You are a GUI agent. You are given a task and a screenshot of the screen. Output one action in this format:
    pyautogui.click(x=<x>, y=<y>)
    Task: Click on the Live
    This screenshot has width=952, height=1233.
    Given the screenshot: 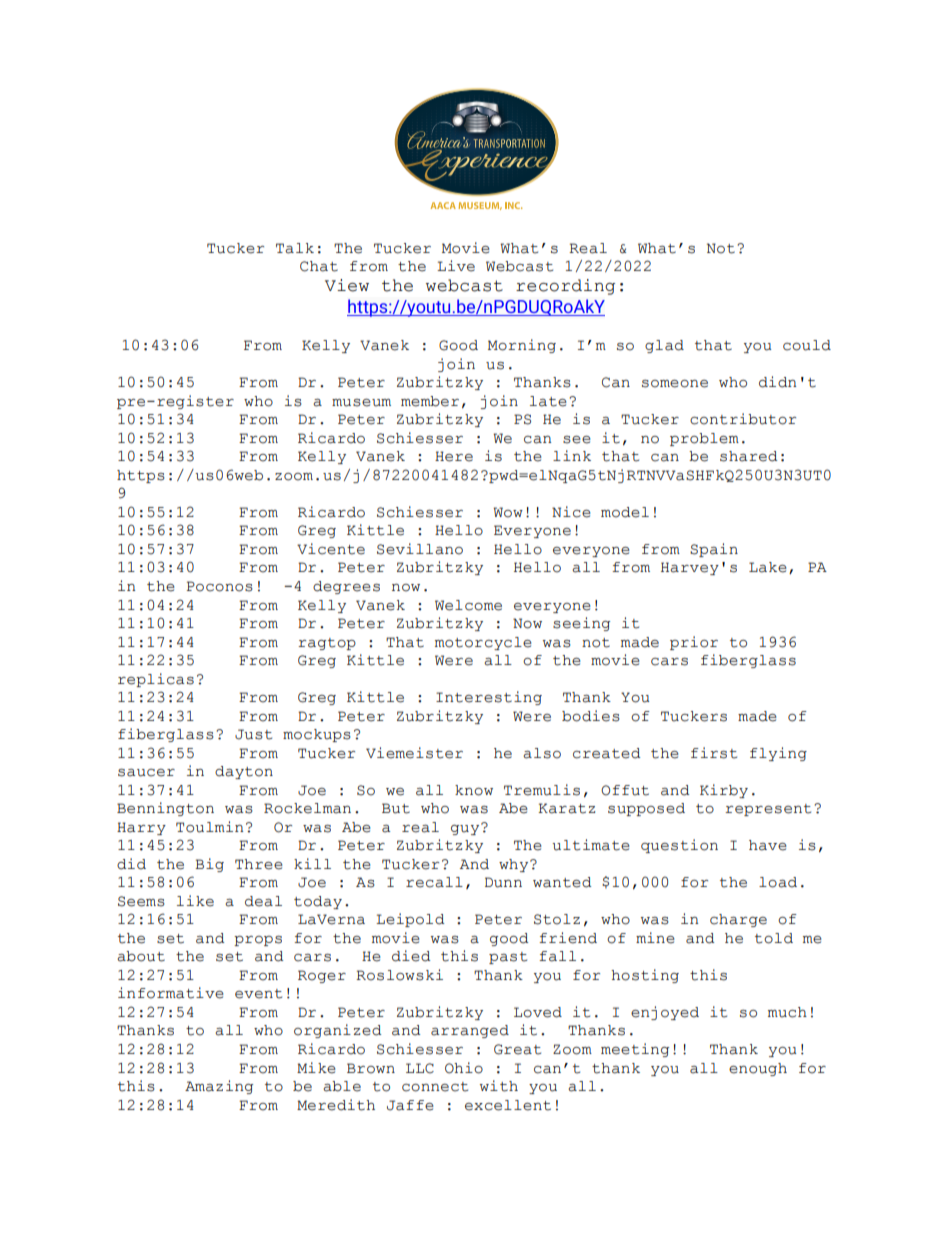 What is the action you would take?
    pyautogui.click(x=456, y=266)
